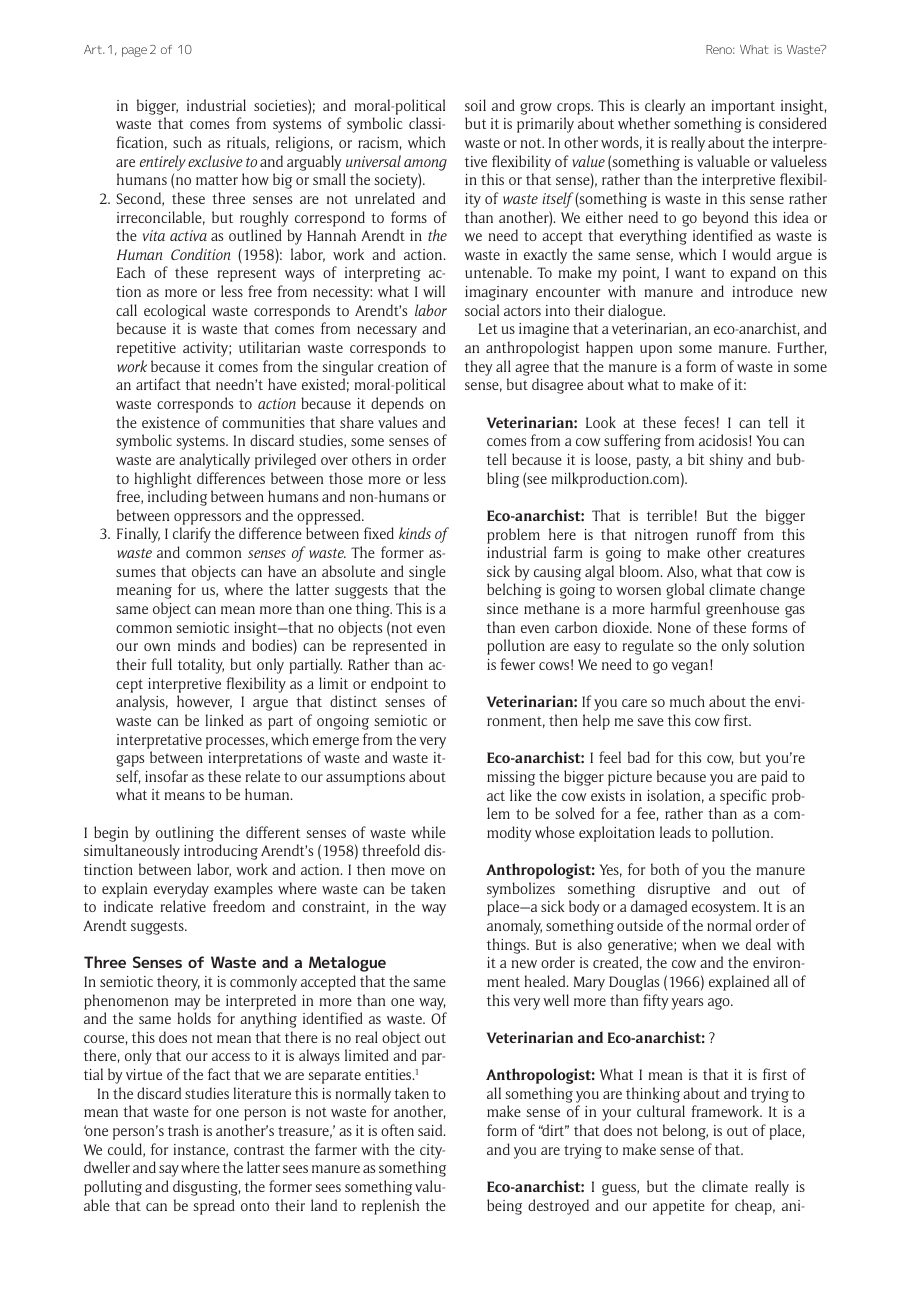  I want to click on since, so click(502, 608).
